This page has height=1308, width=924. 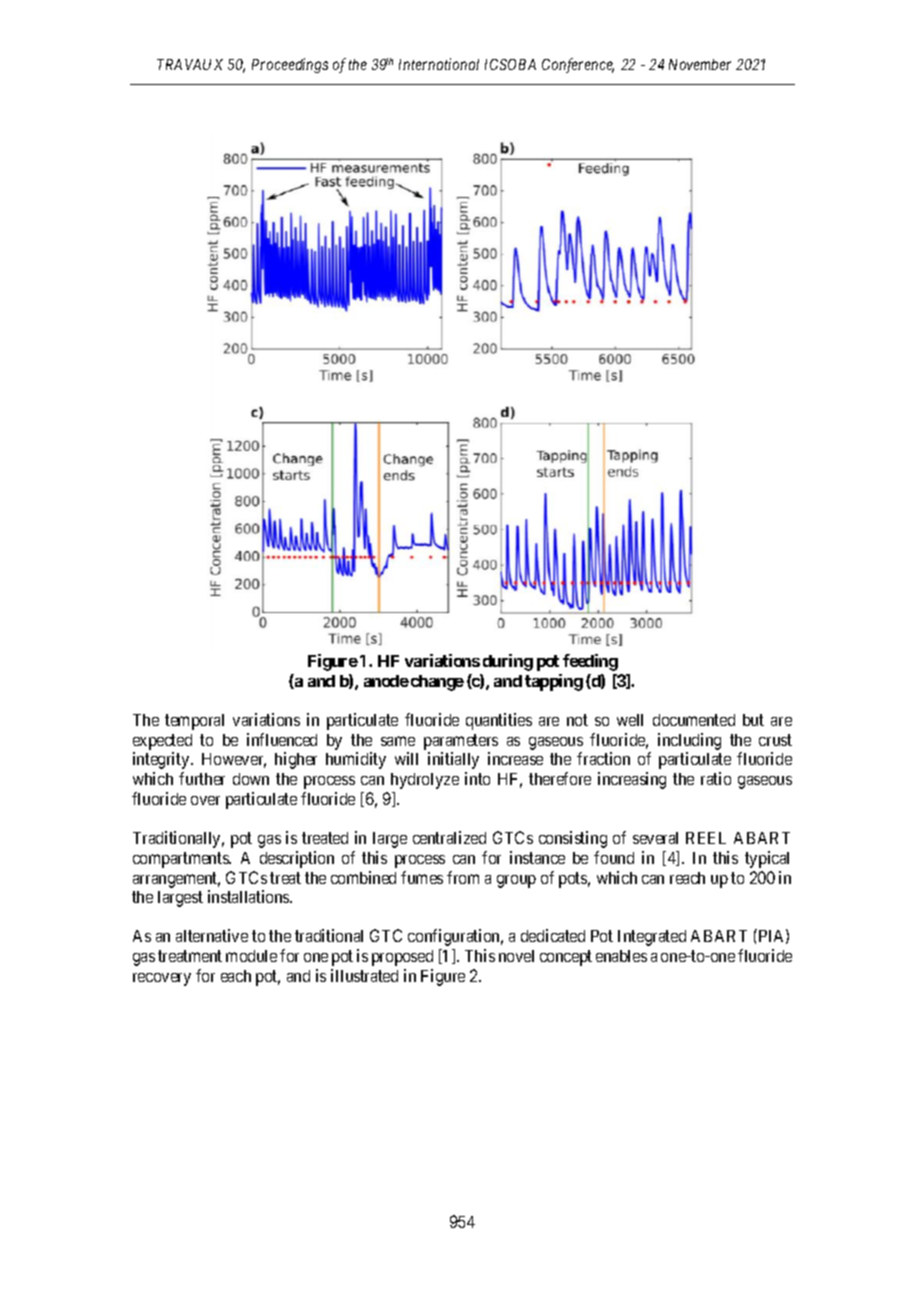 I want to click on module, so click(x=251, y=956).
